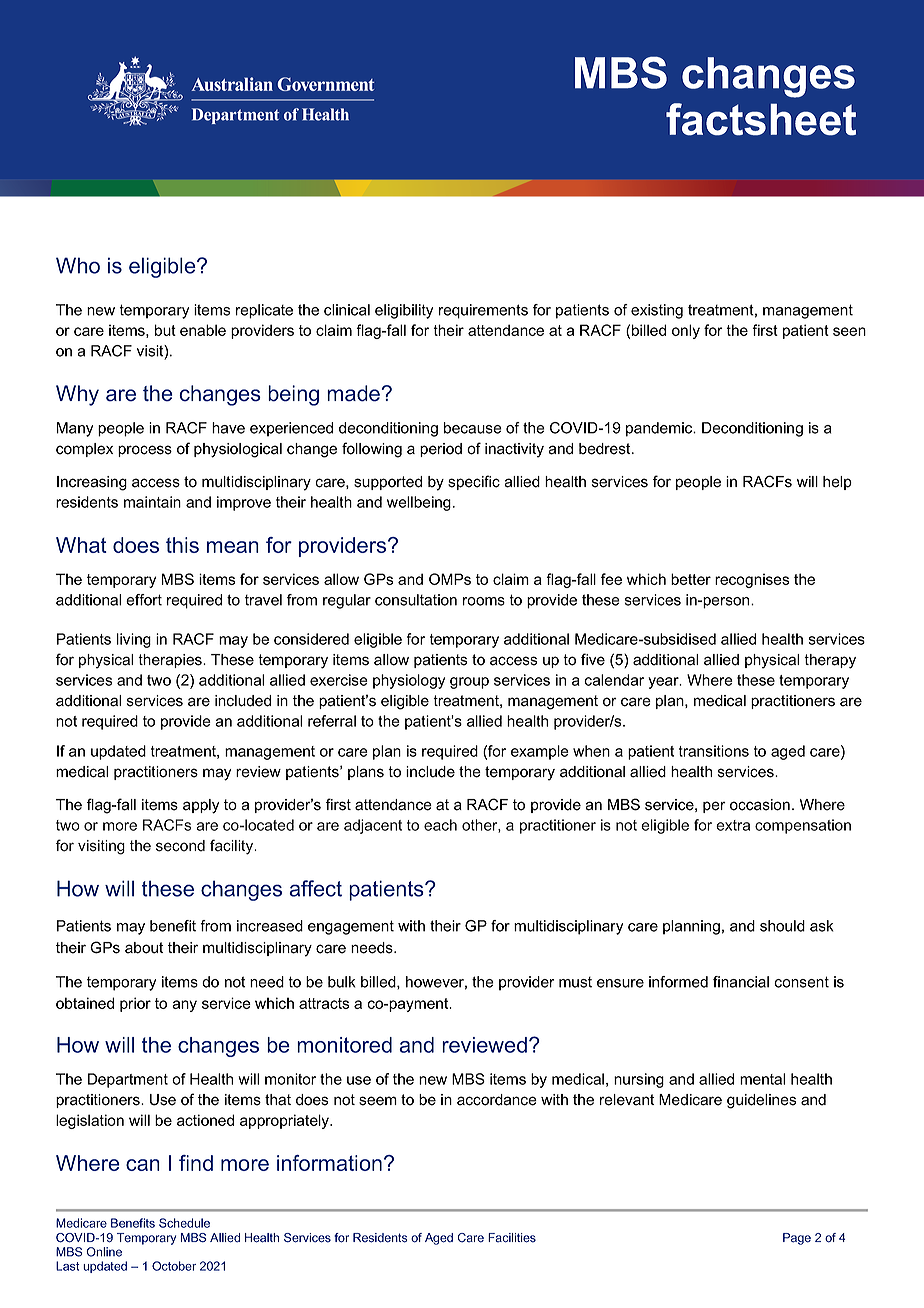  I want to click on requirements, so click(483, 311).
